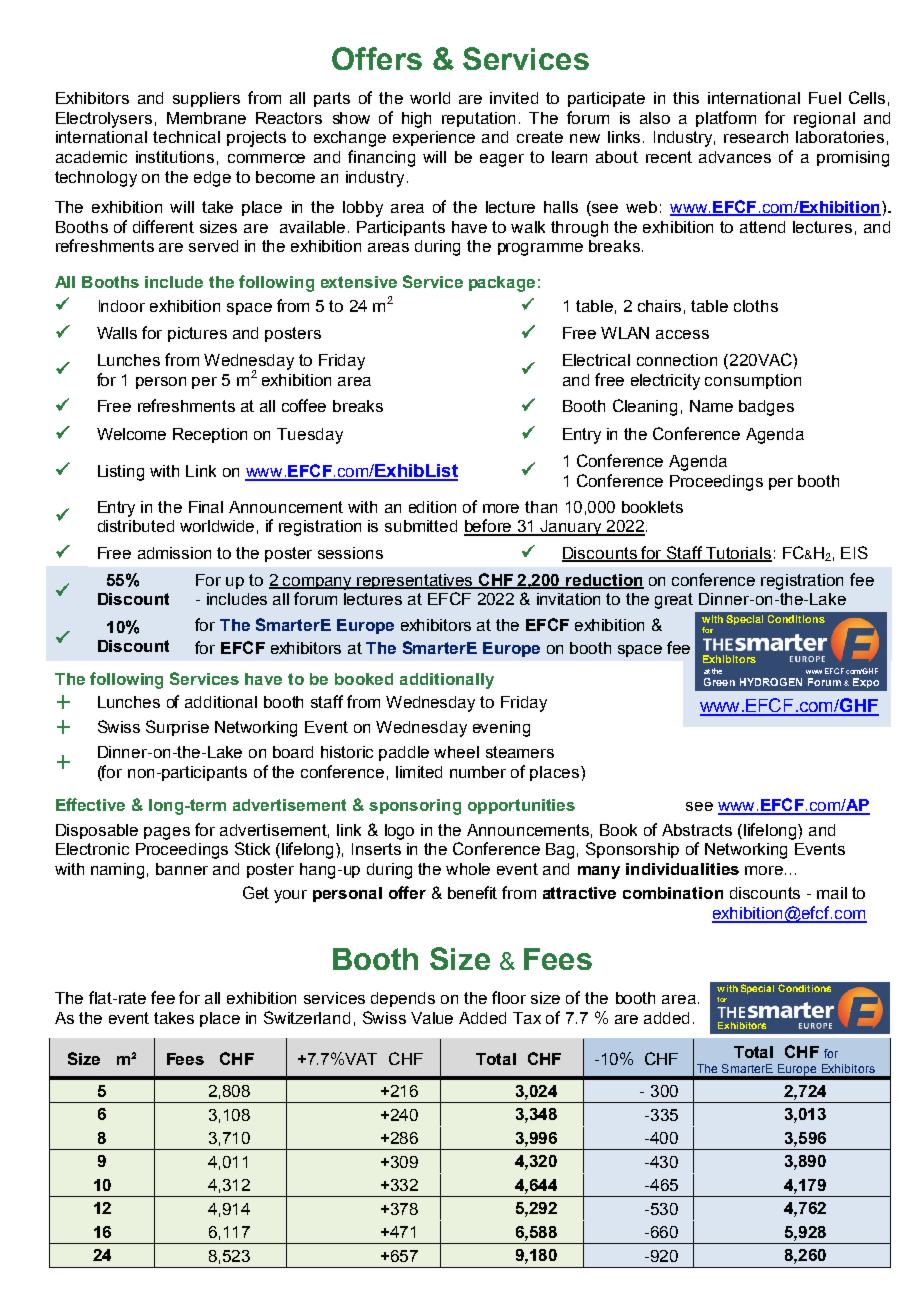  What do you see at coordinates (186, 137) in the image?
I see `technical` at bounding box center [186, 137].
